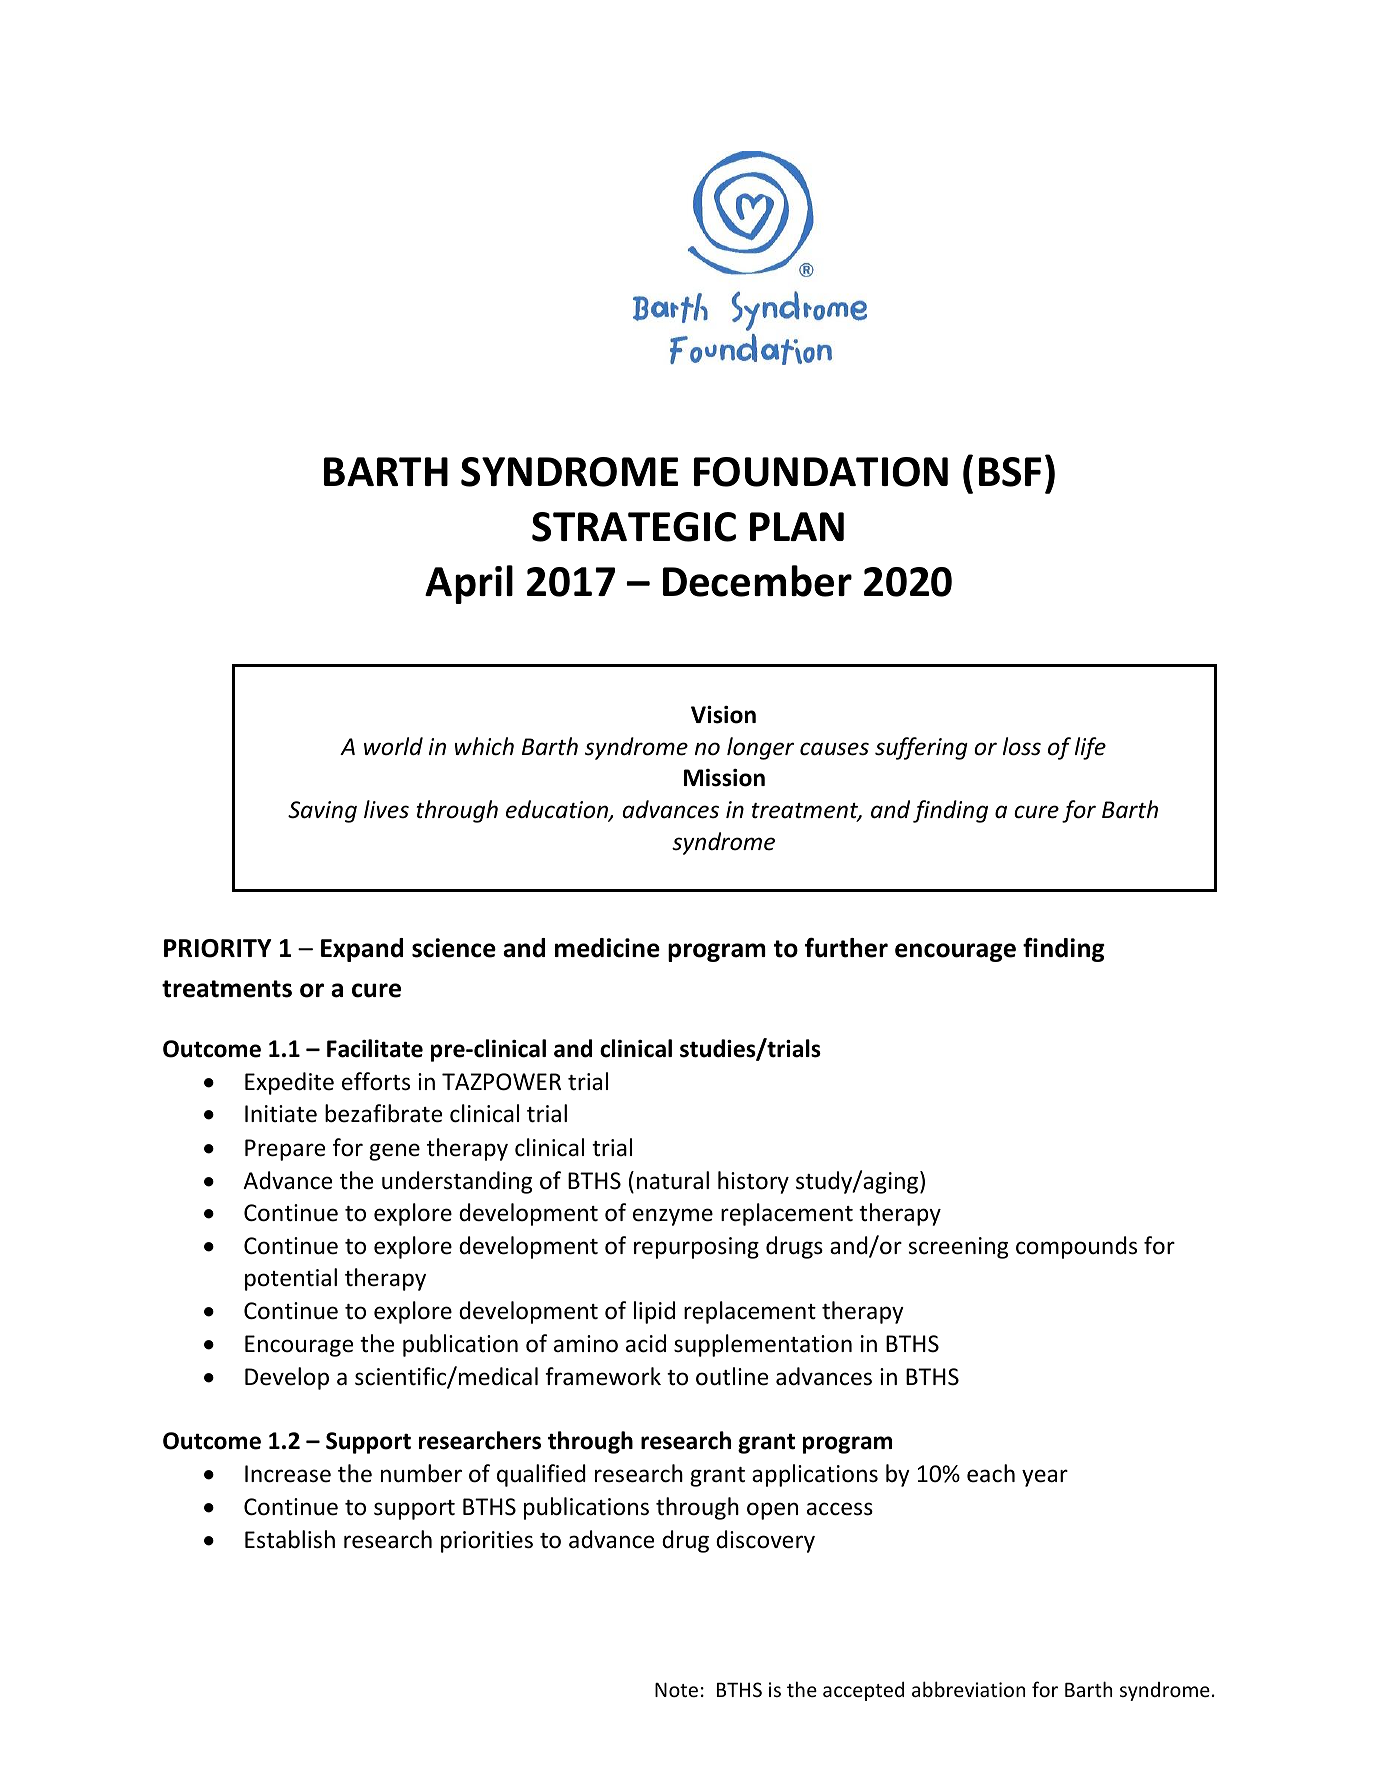 The image size is (1379, 1784). Describe the element at coordinates (673, 1180) in the screenshot. I see `natural` at that location.
